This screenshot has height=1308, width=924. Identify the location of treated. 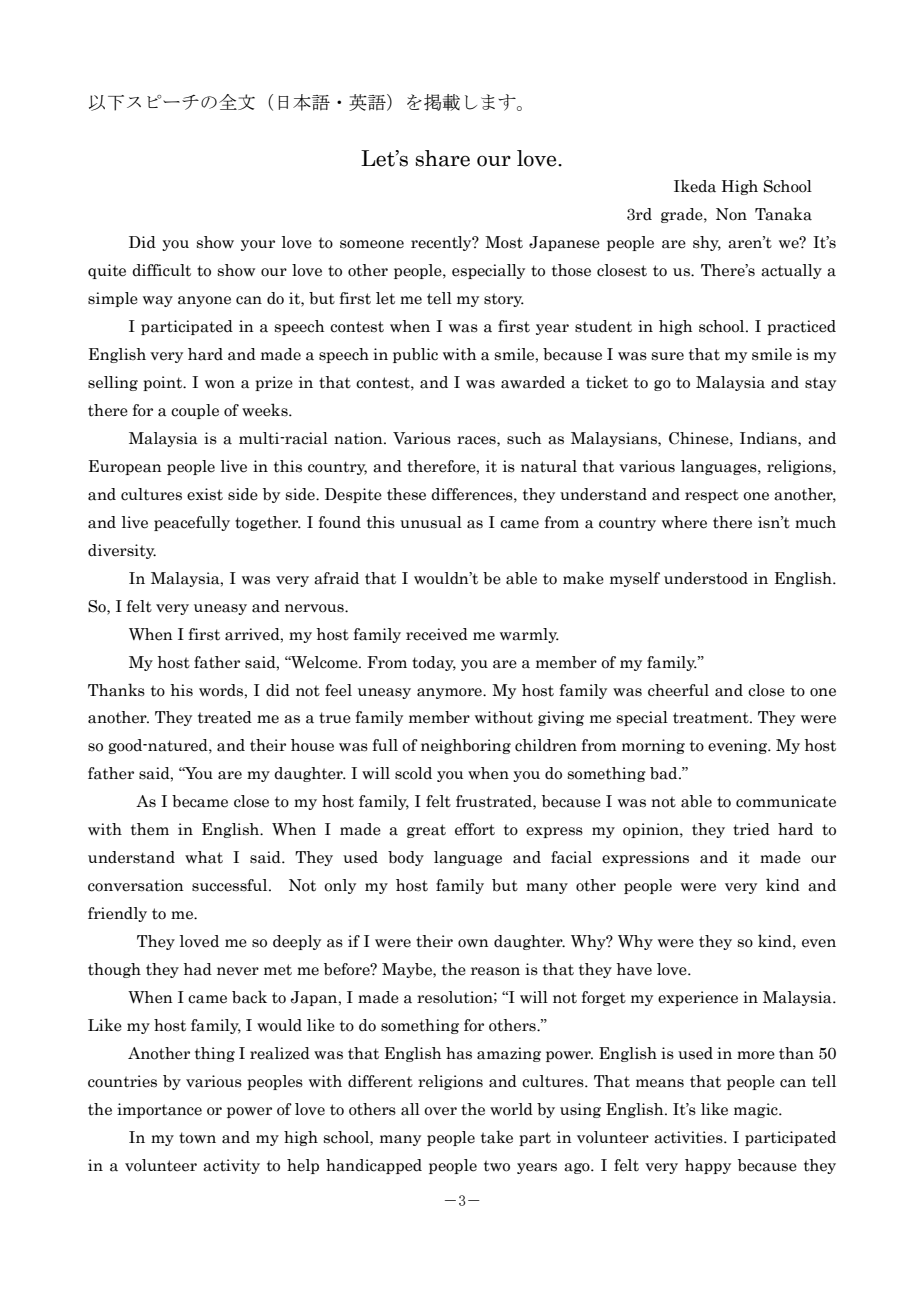
(225, 717).
